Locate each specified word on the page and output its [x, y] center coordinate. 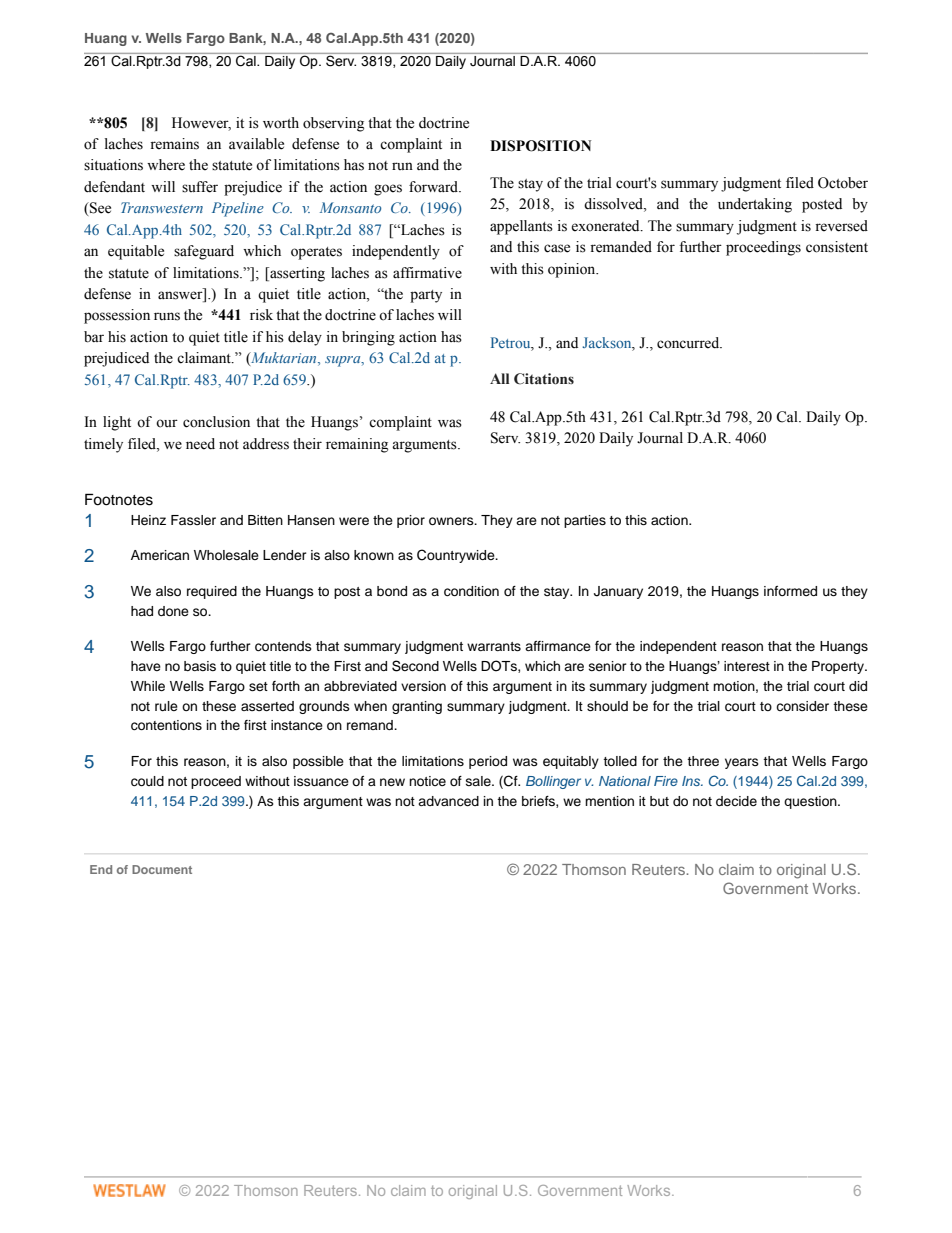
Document [162, 869]
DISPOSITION [540, 146]
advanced [448, 801]
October [843, 183]
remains [174, 144]
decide [736, 801]
